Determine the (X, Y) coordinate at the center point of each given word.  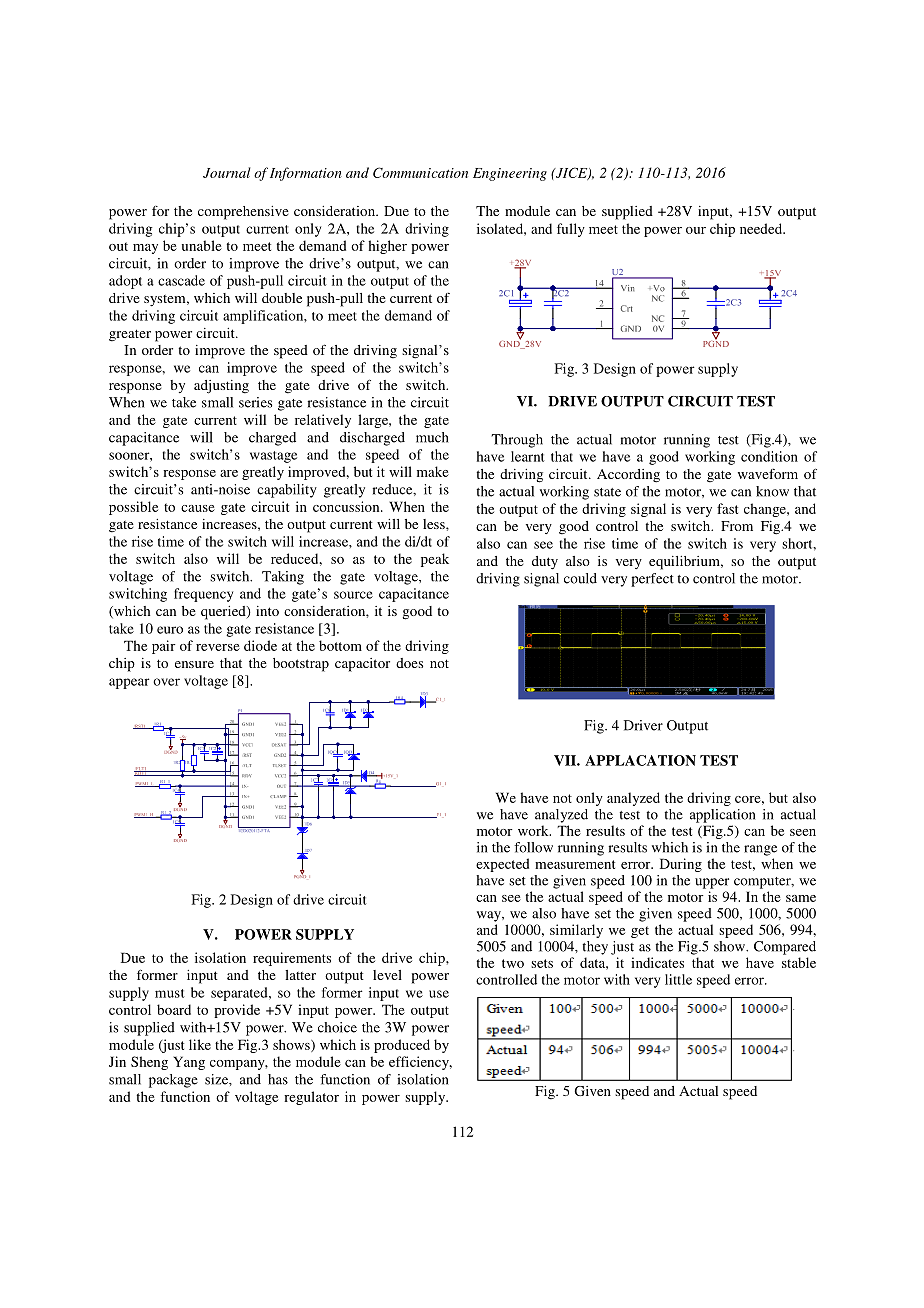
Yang (189, 1063)
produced (402, 1046)
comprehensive (243, 213)
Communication (420, 172)
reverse (218, 647)
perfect (652, 580)
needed (762, 228)
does (409, 663)
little (678, 979)
